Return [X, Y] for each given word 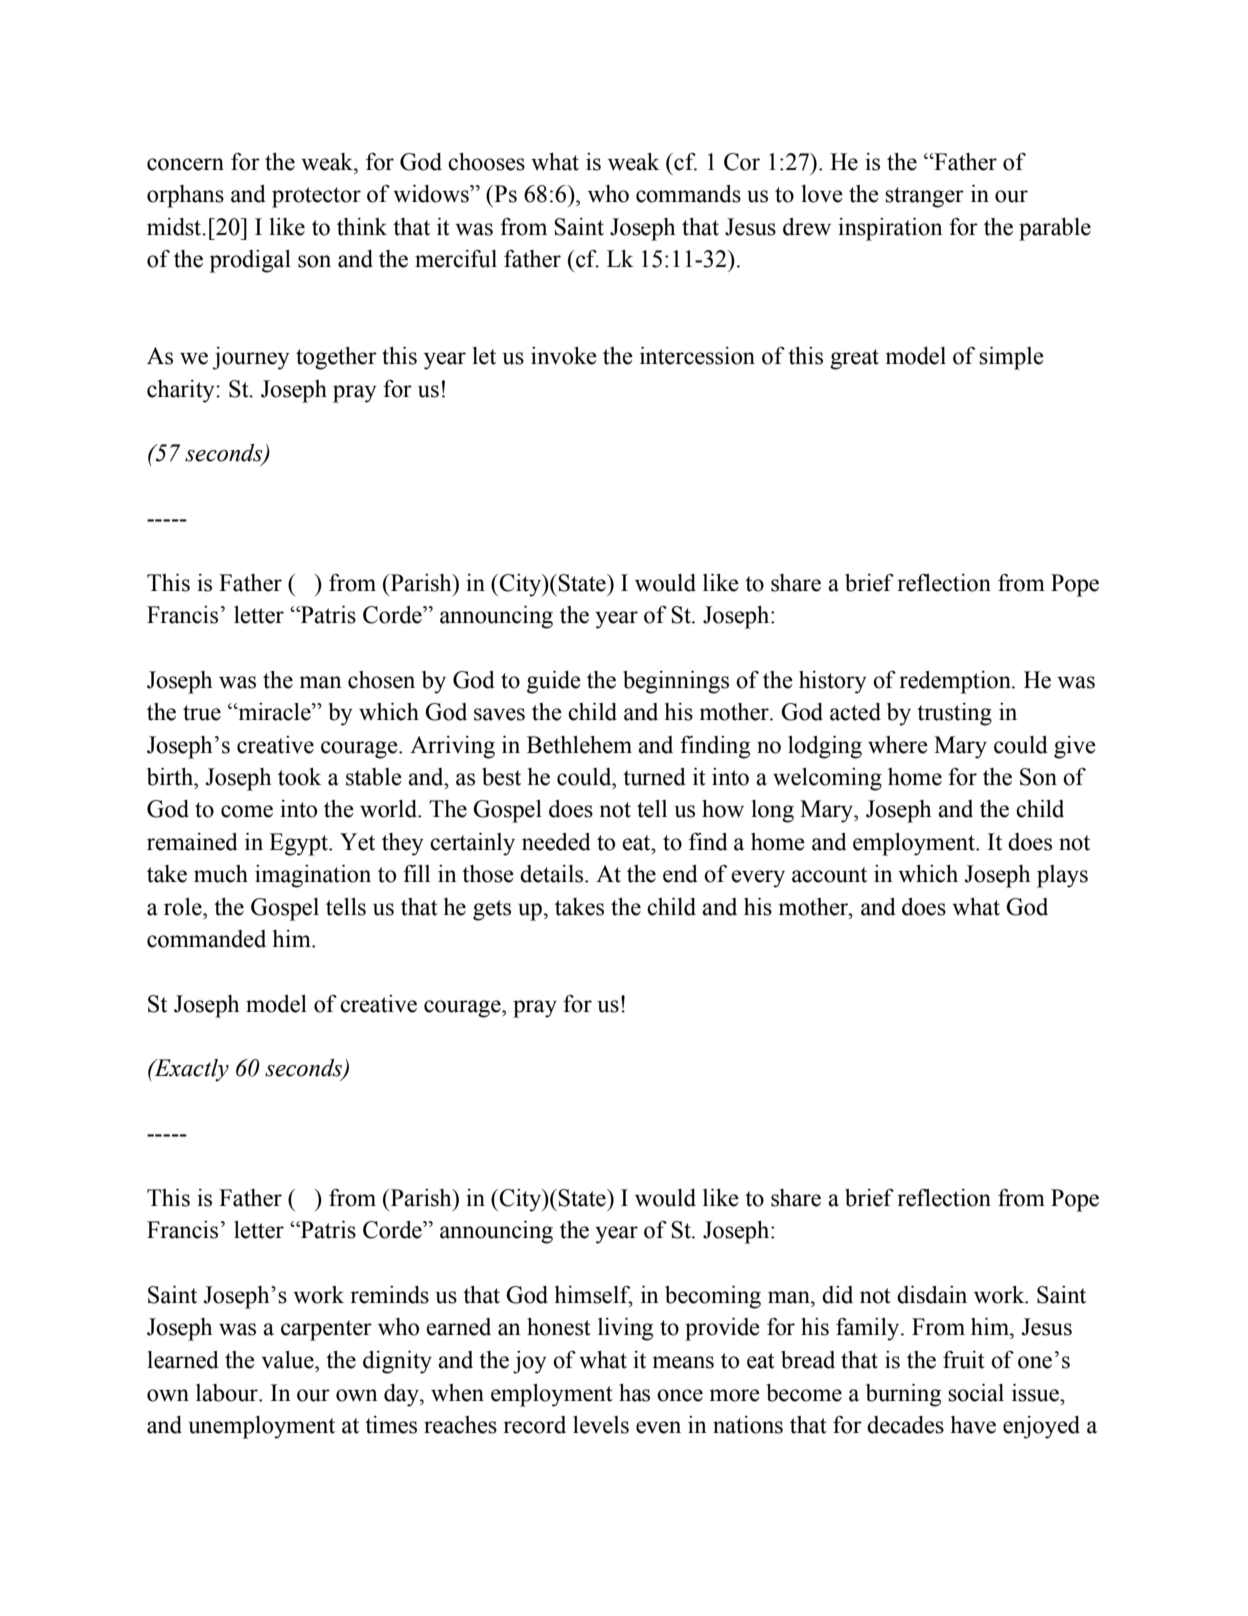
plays [1062, 876]
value [288, 1360]
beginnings [676, 682]
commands [688, 194]
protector [316, 197]
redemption [956, 682]
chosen [381, 680]
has [634, 1393]
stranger [924, 197]
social [976, 1393]
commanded [206, 939]
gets [492, 910]
